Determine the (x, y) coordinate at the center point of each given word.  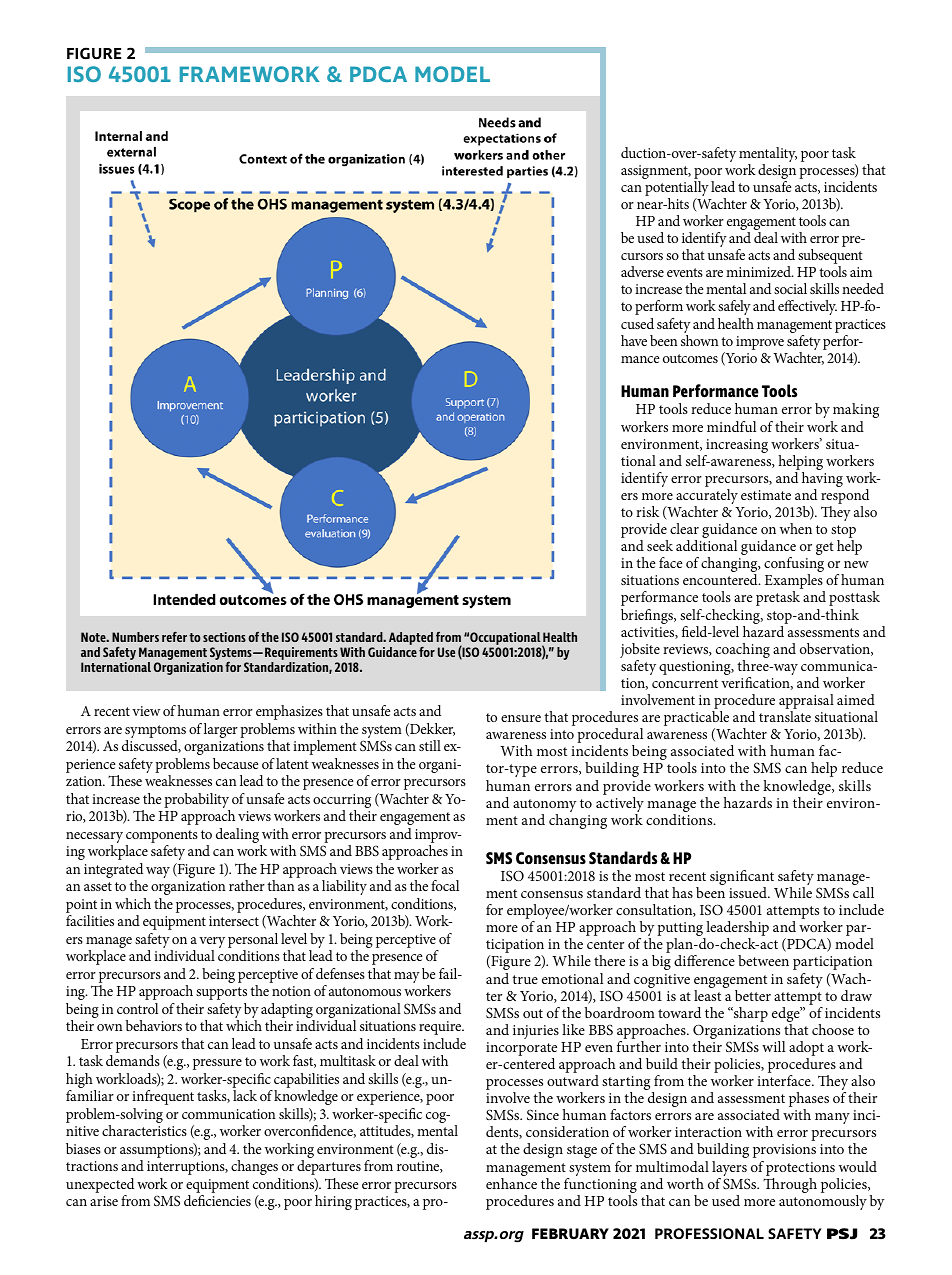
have (634, 340)
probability (197, 802)
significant (742, 879)
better (753, 995)
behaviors (154, 1025)
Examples (795, 583)
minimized (759, 271)
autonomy (544, 807)
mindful (731, 426)
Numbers (135, 637)
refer (174, 636)
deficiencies (217, 1200)
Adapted (411, 639)
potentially (677, 190)
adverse (642, 271)
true (525, 979)
